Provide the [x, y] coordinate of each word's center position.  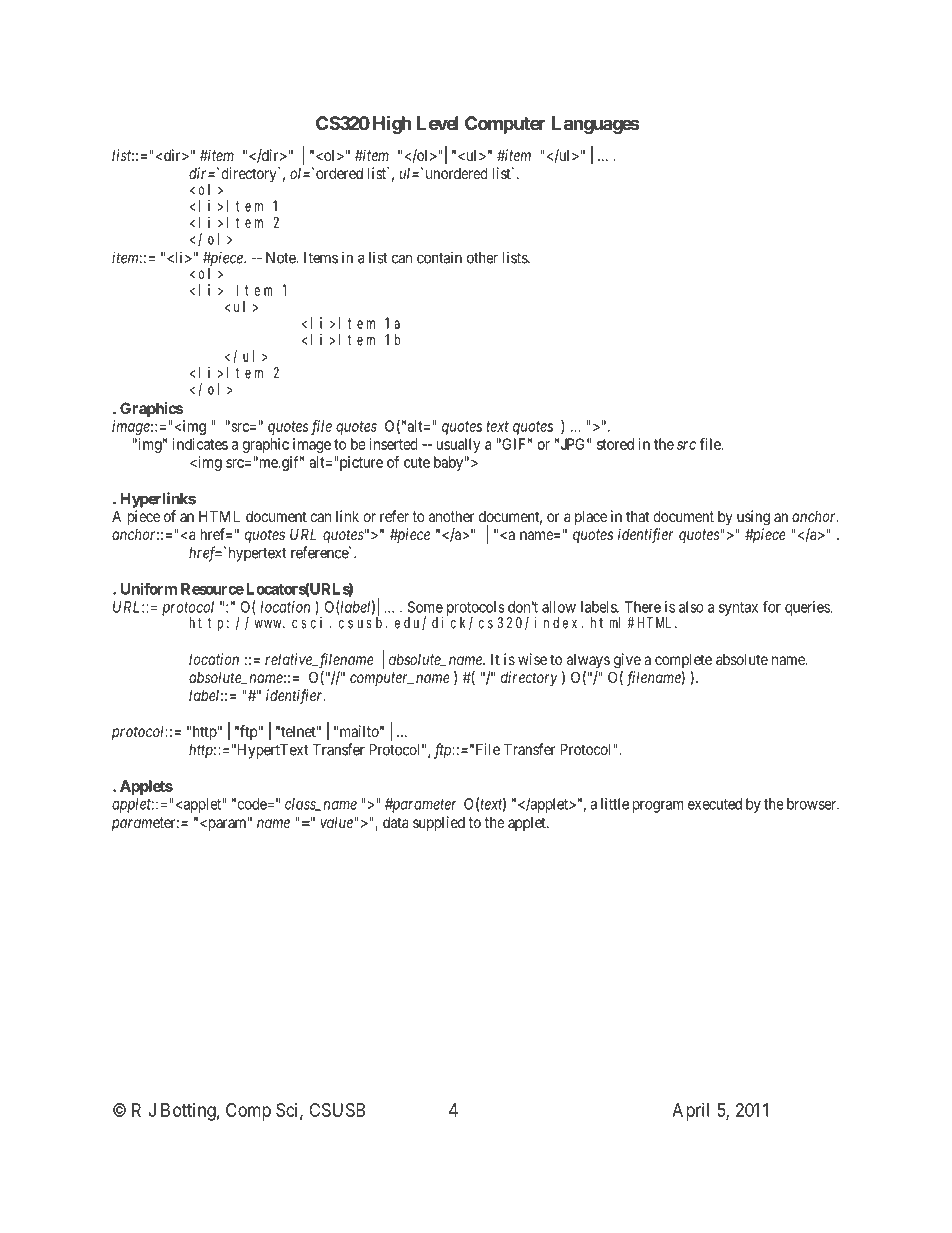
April [690, 1112]
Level [437, 123]
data [395, 822]
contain [439, 258]
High [392, 124]
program [658, 807]
